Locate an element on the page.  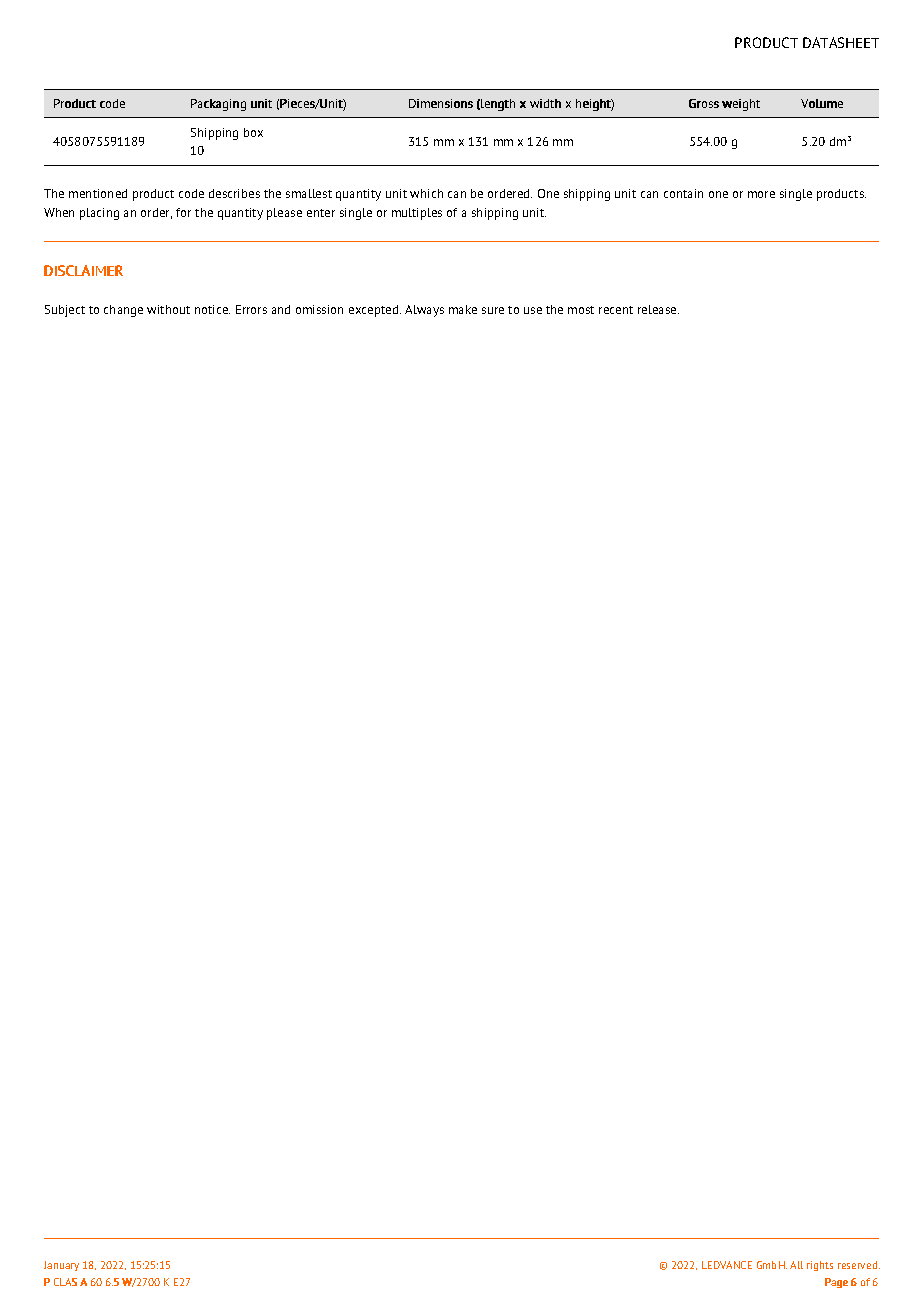
without is located at coordinates (168, 309).
